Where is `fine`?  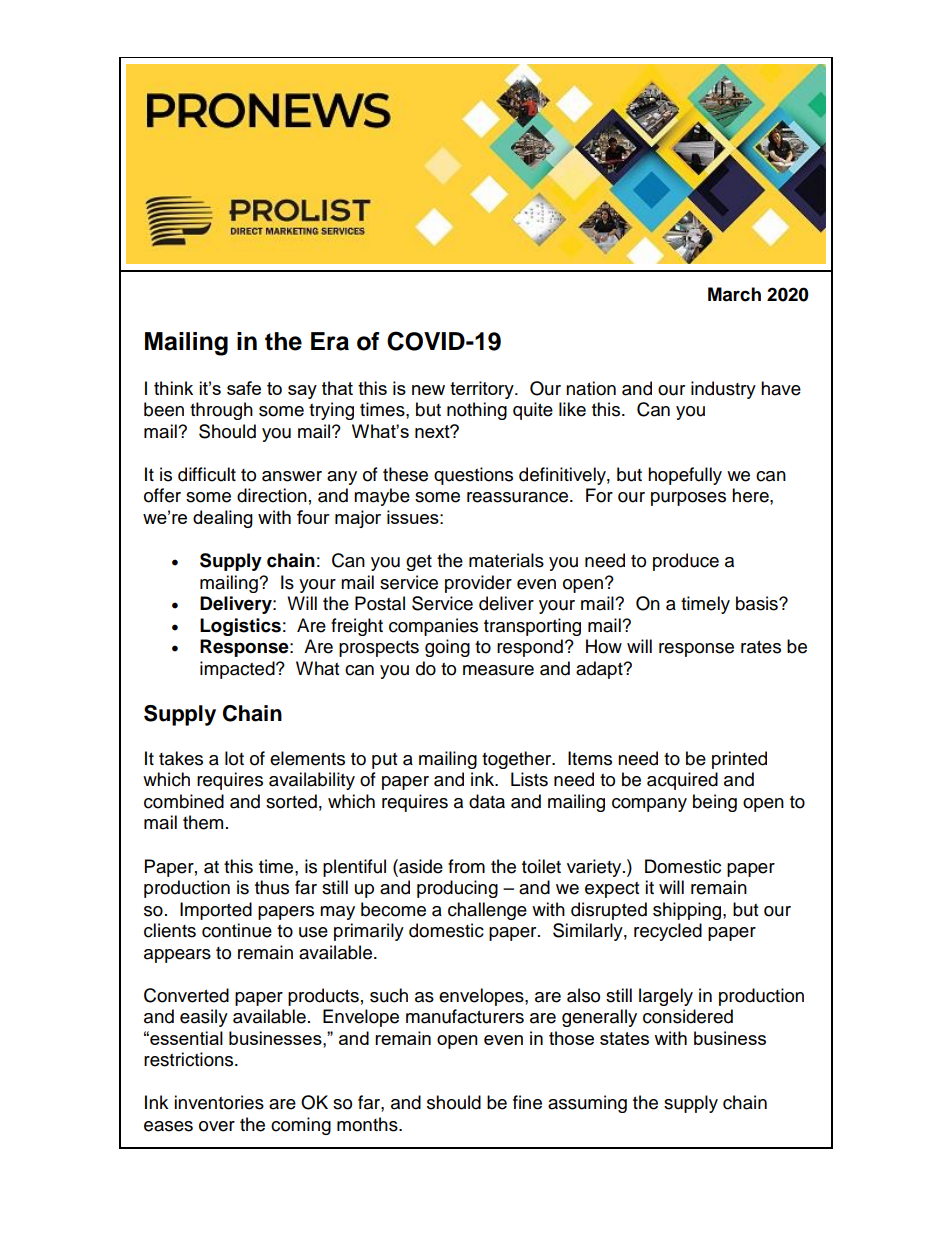
fine is located at coordinates (527, 1102).
